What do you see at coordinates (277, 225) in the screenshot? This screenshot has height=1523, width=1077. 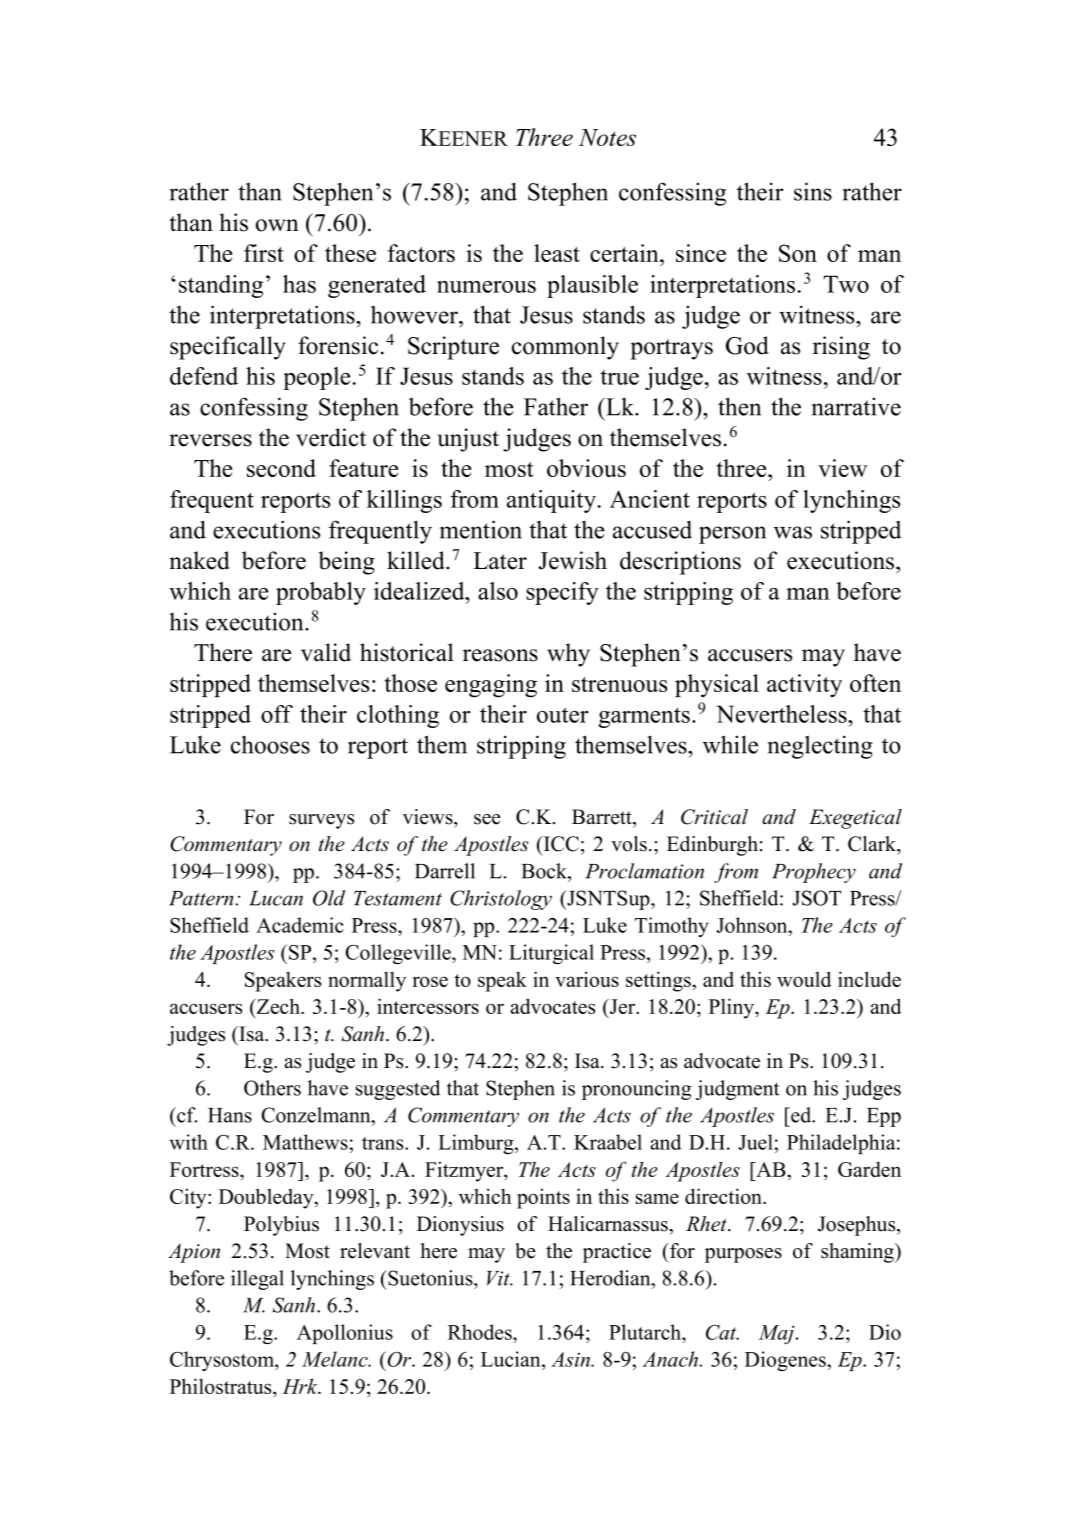 I see `own` at bounding box center [277, 225].
